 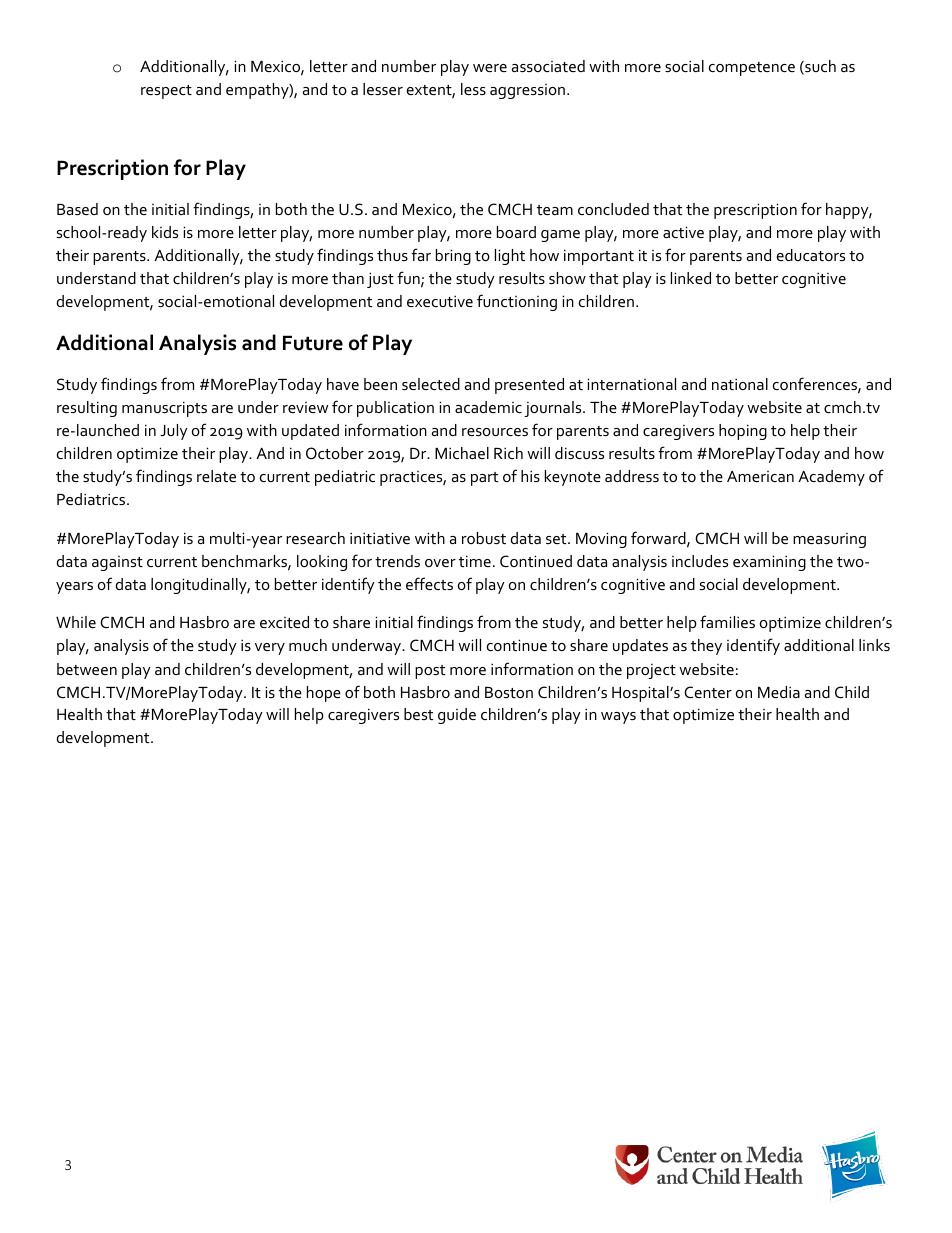 What do you see at coordinates (165, 232) in the screenshot?
I see `kids` at bounding box center [165, 232].
